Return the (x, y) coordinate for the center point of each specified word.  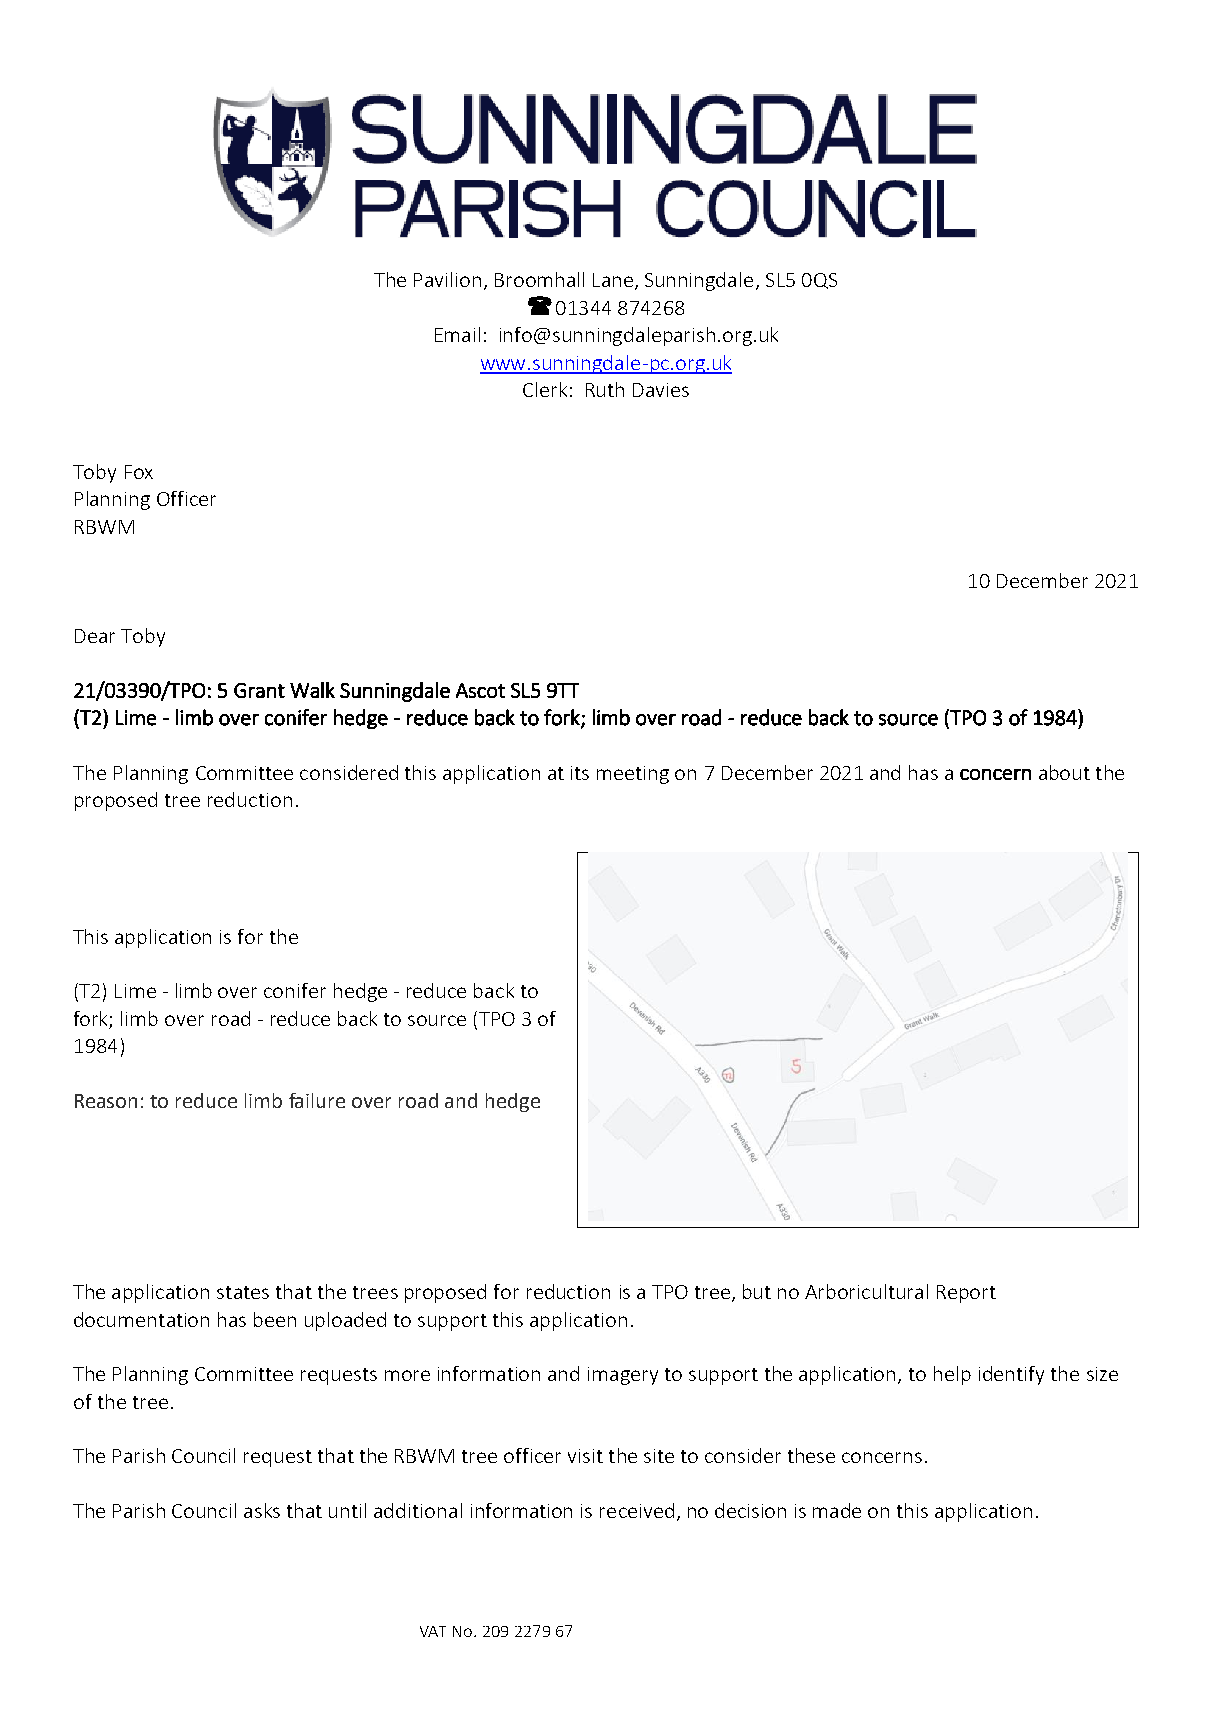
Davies (661, 390)
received (637, 1510)
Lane (613, 280)
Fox (139, 472)
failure (317, 1100)
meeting (633, 775)
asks (262, 1510)
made (837, 1510)
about (1064, 772)
